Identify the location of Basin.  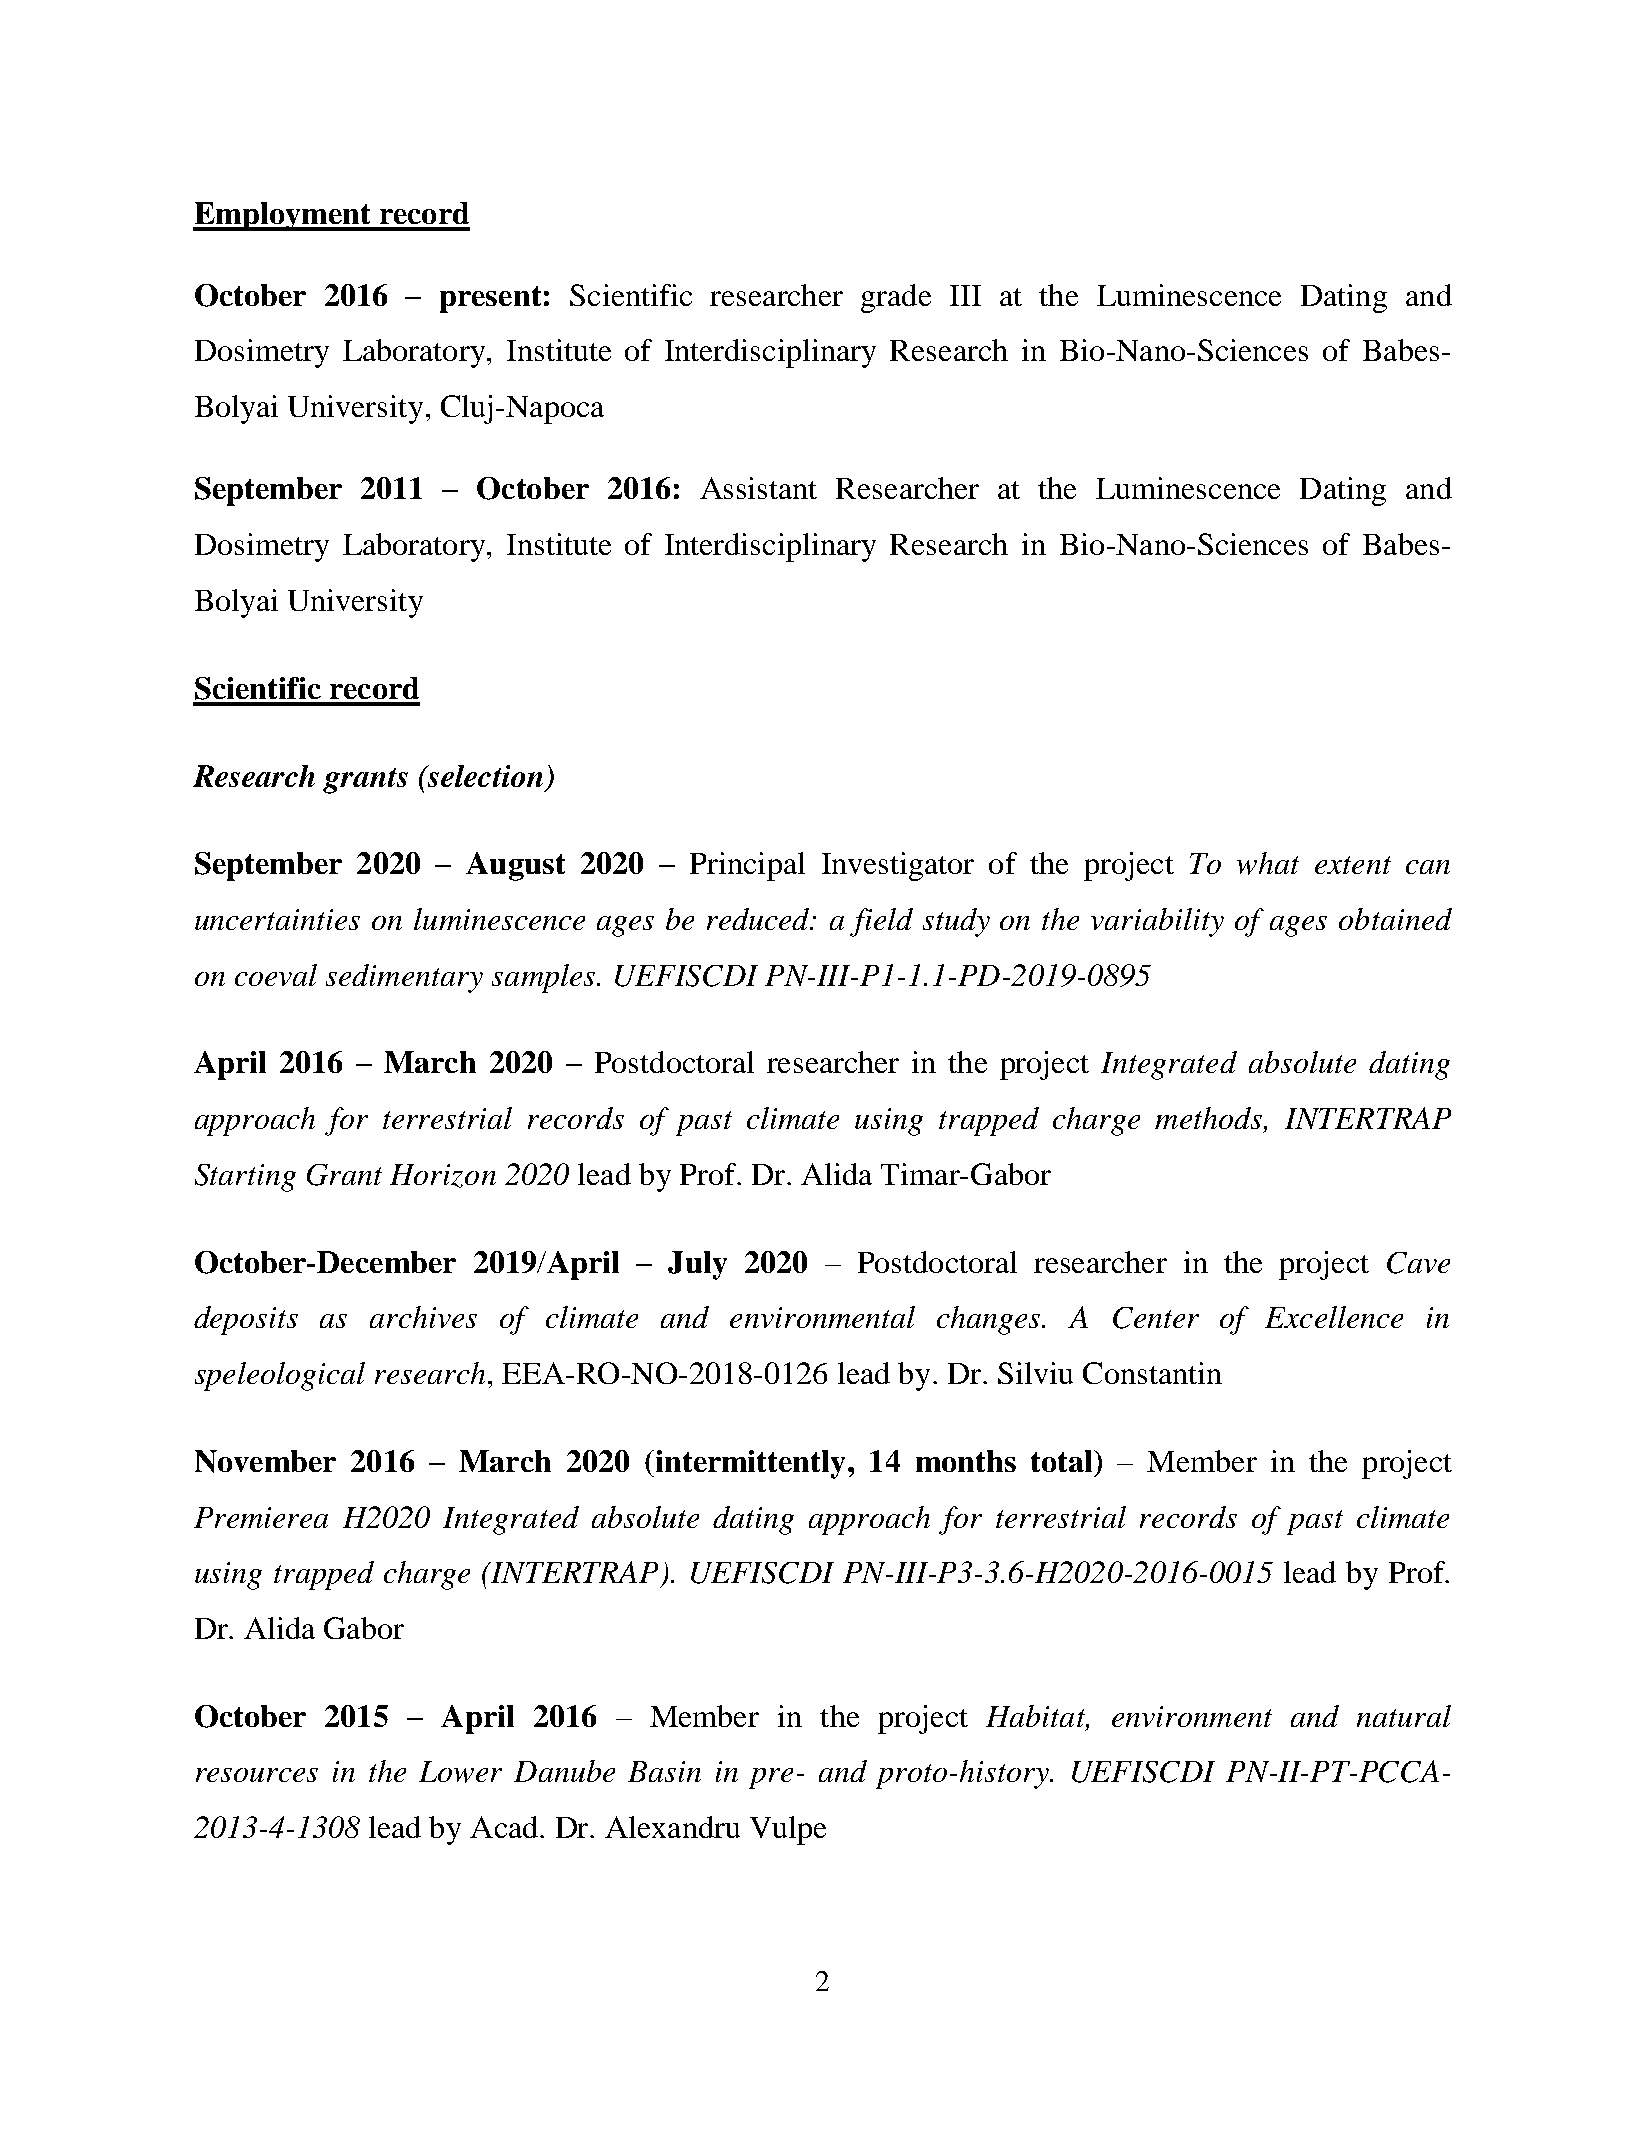
(664, 1771).
